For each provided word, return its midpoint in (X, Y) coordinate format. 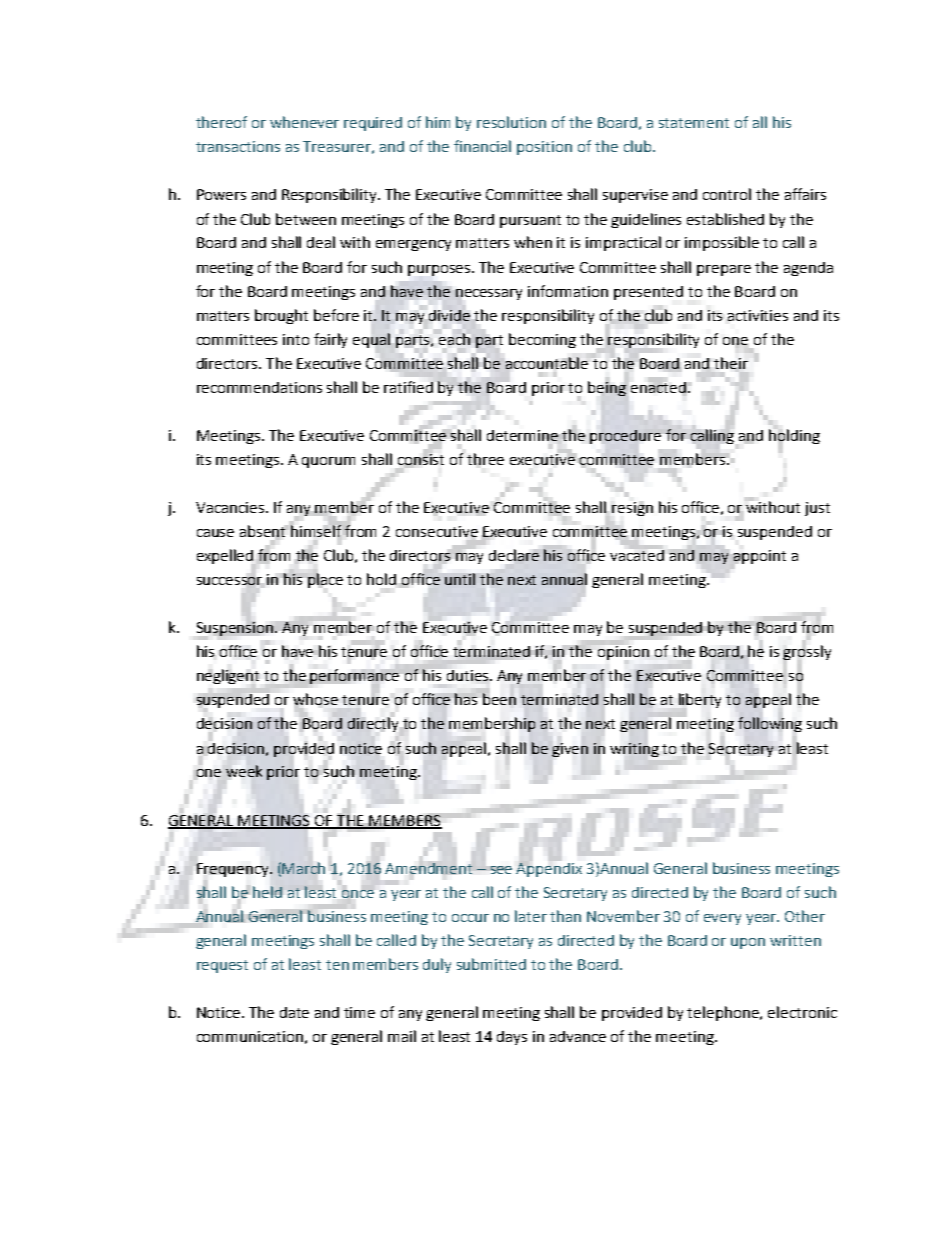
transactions (238, 146)
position (544, 148)
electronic (802, 1012)
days (512, 1038)
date (294, 1012)
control (727, 194)
